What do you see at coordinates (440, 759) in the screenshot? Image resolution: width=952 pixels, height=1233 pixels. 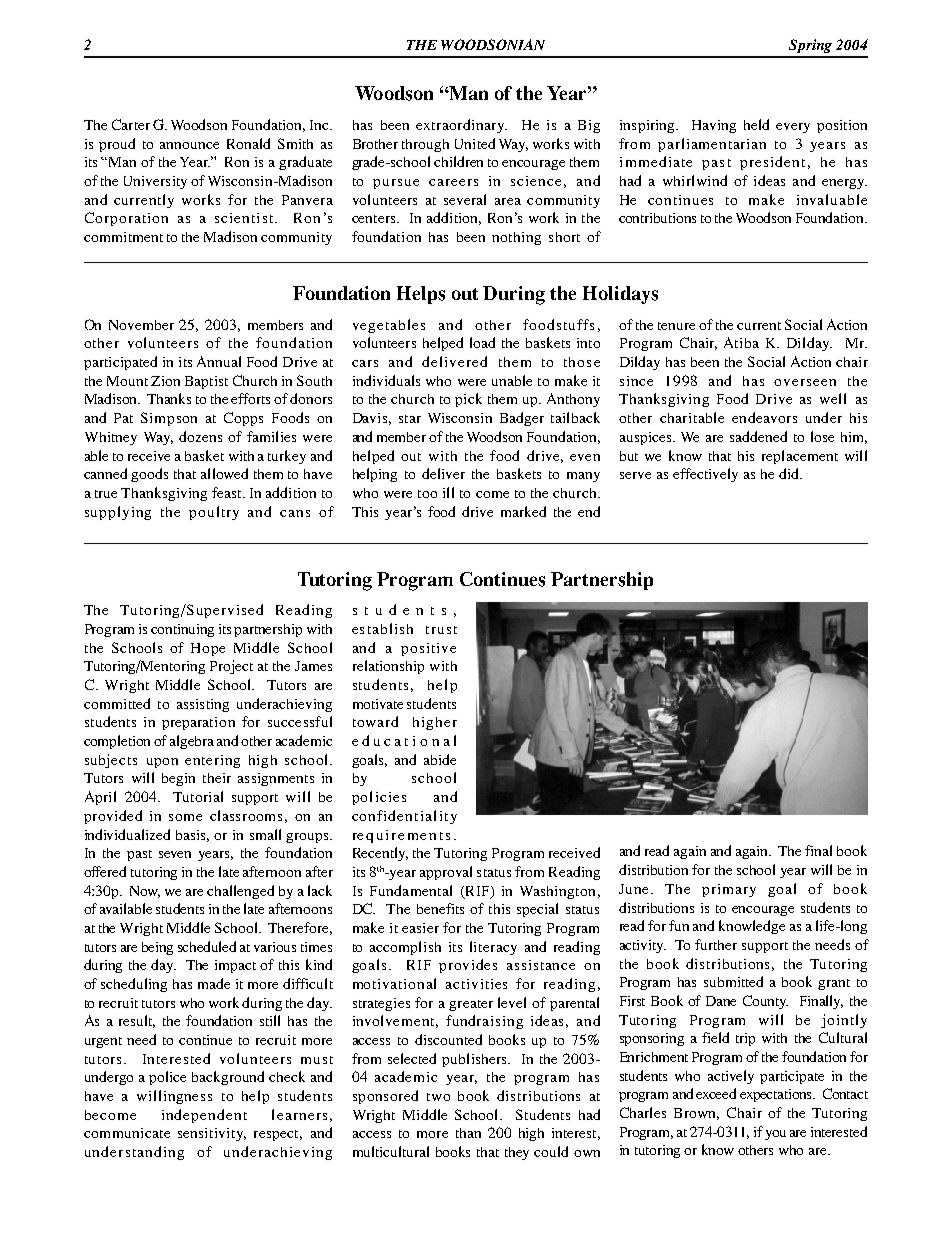 I see `abide` at bounding box center [440, 759].
